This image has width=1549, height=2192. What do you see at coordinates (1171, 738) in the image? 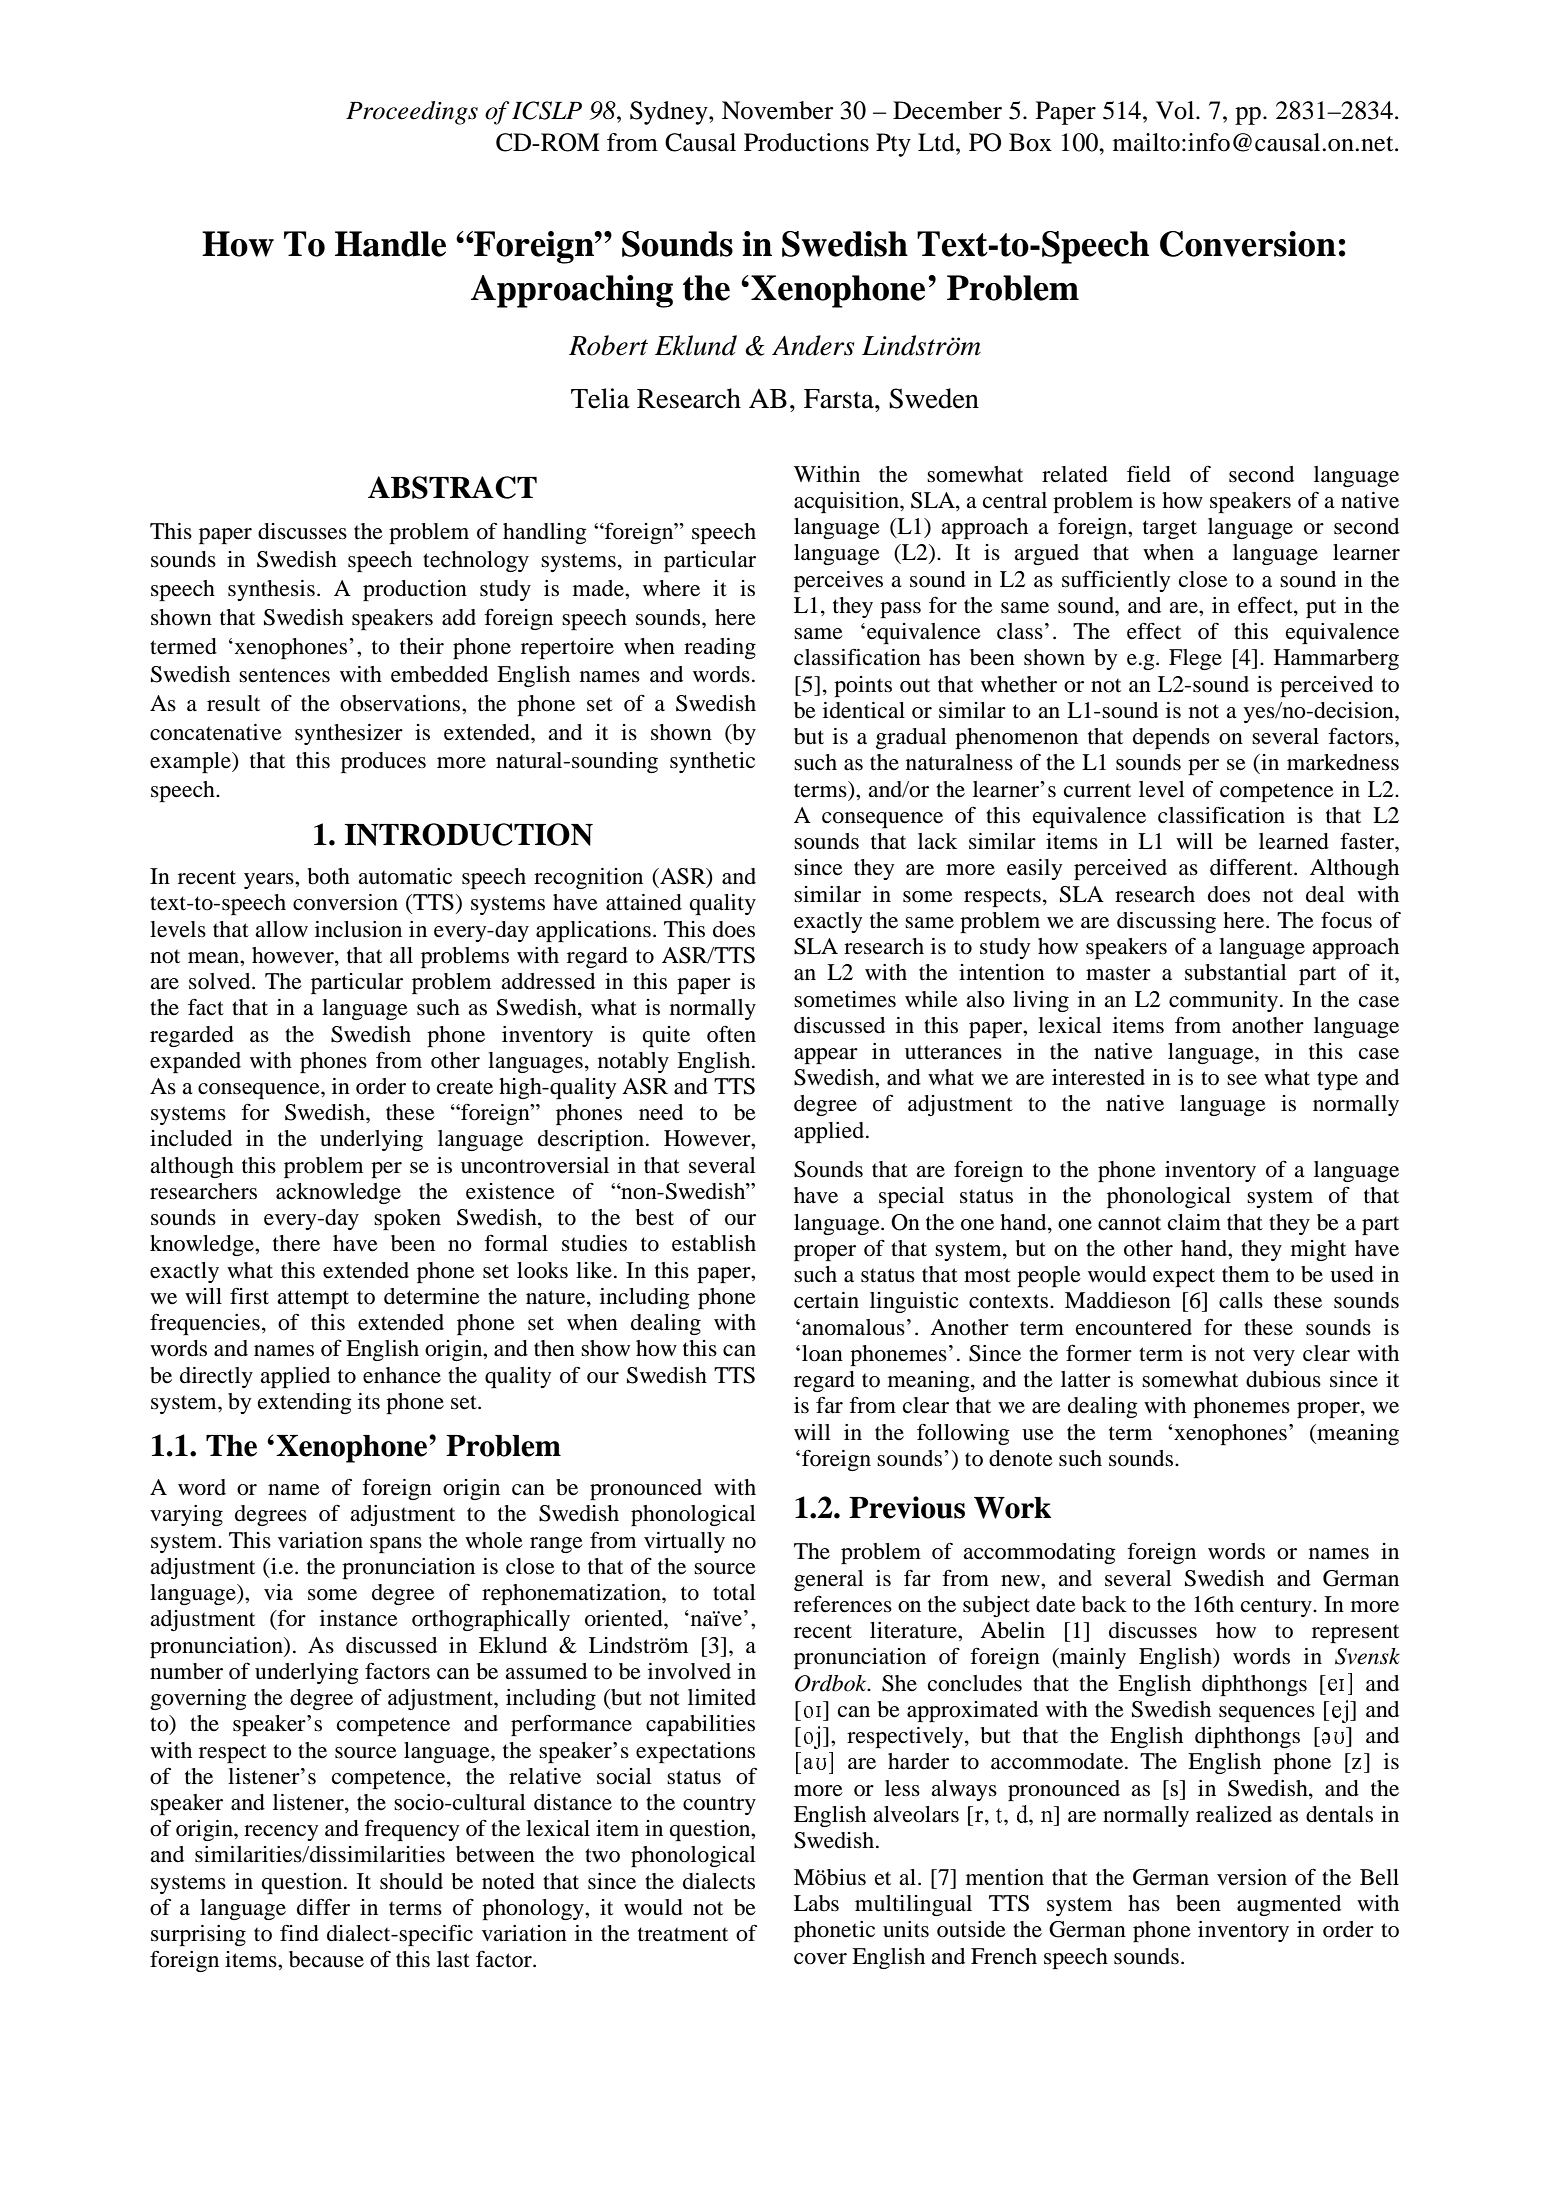
I see `depends` at bounding box center [1171, 738].
